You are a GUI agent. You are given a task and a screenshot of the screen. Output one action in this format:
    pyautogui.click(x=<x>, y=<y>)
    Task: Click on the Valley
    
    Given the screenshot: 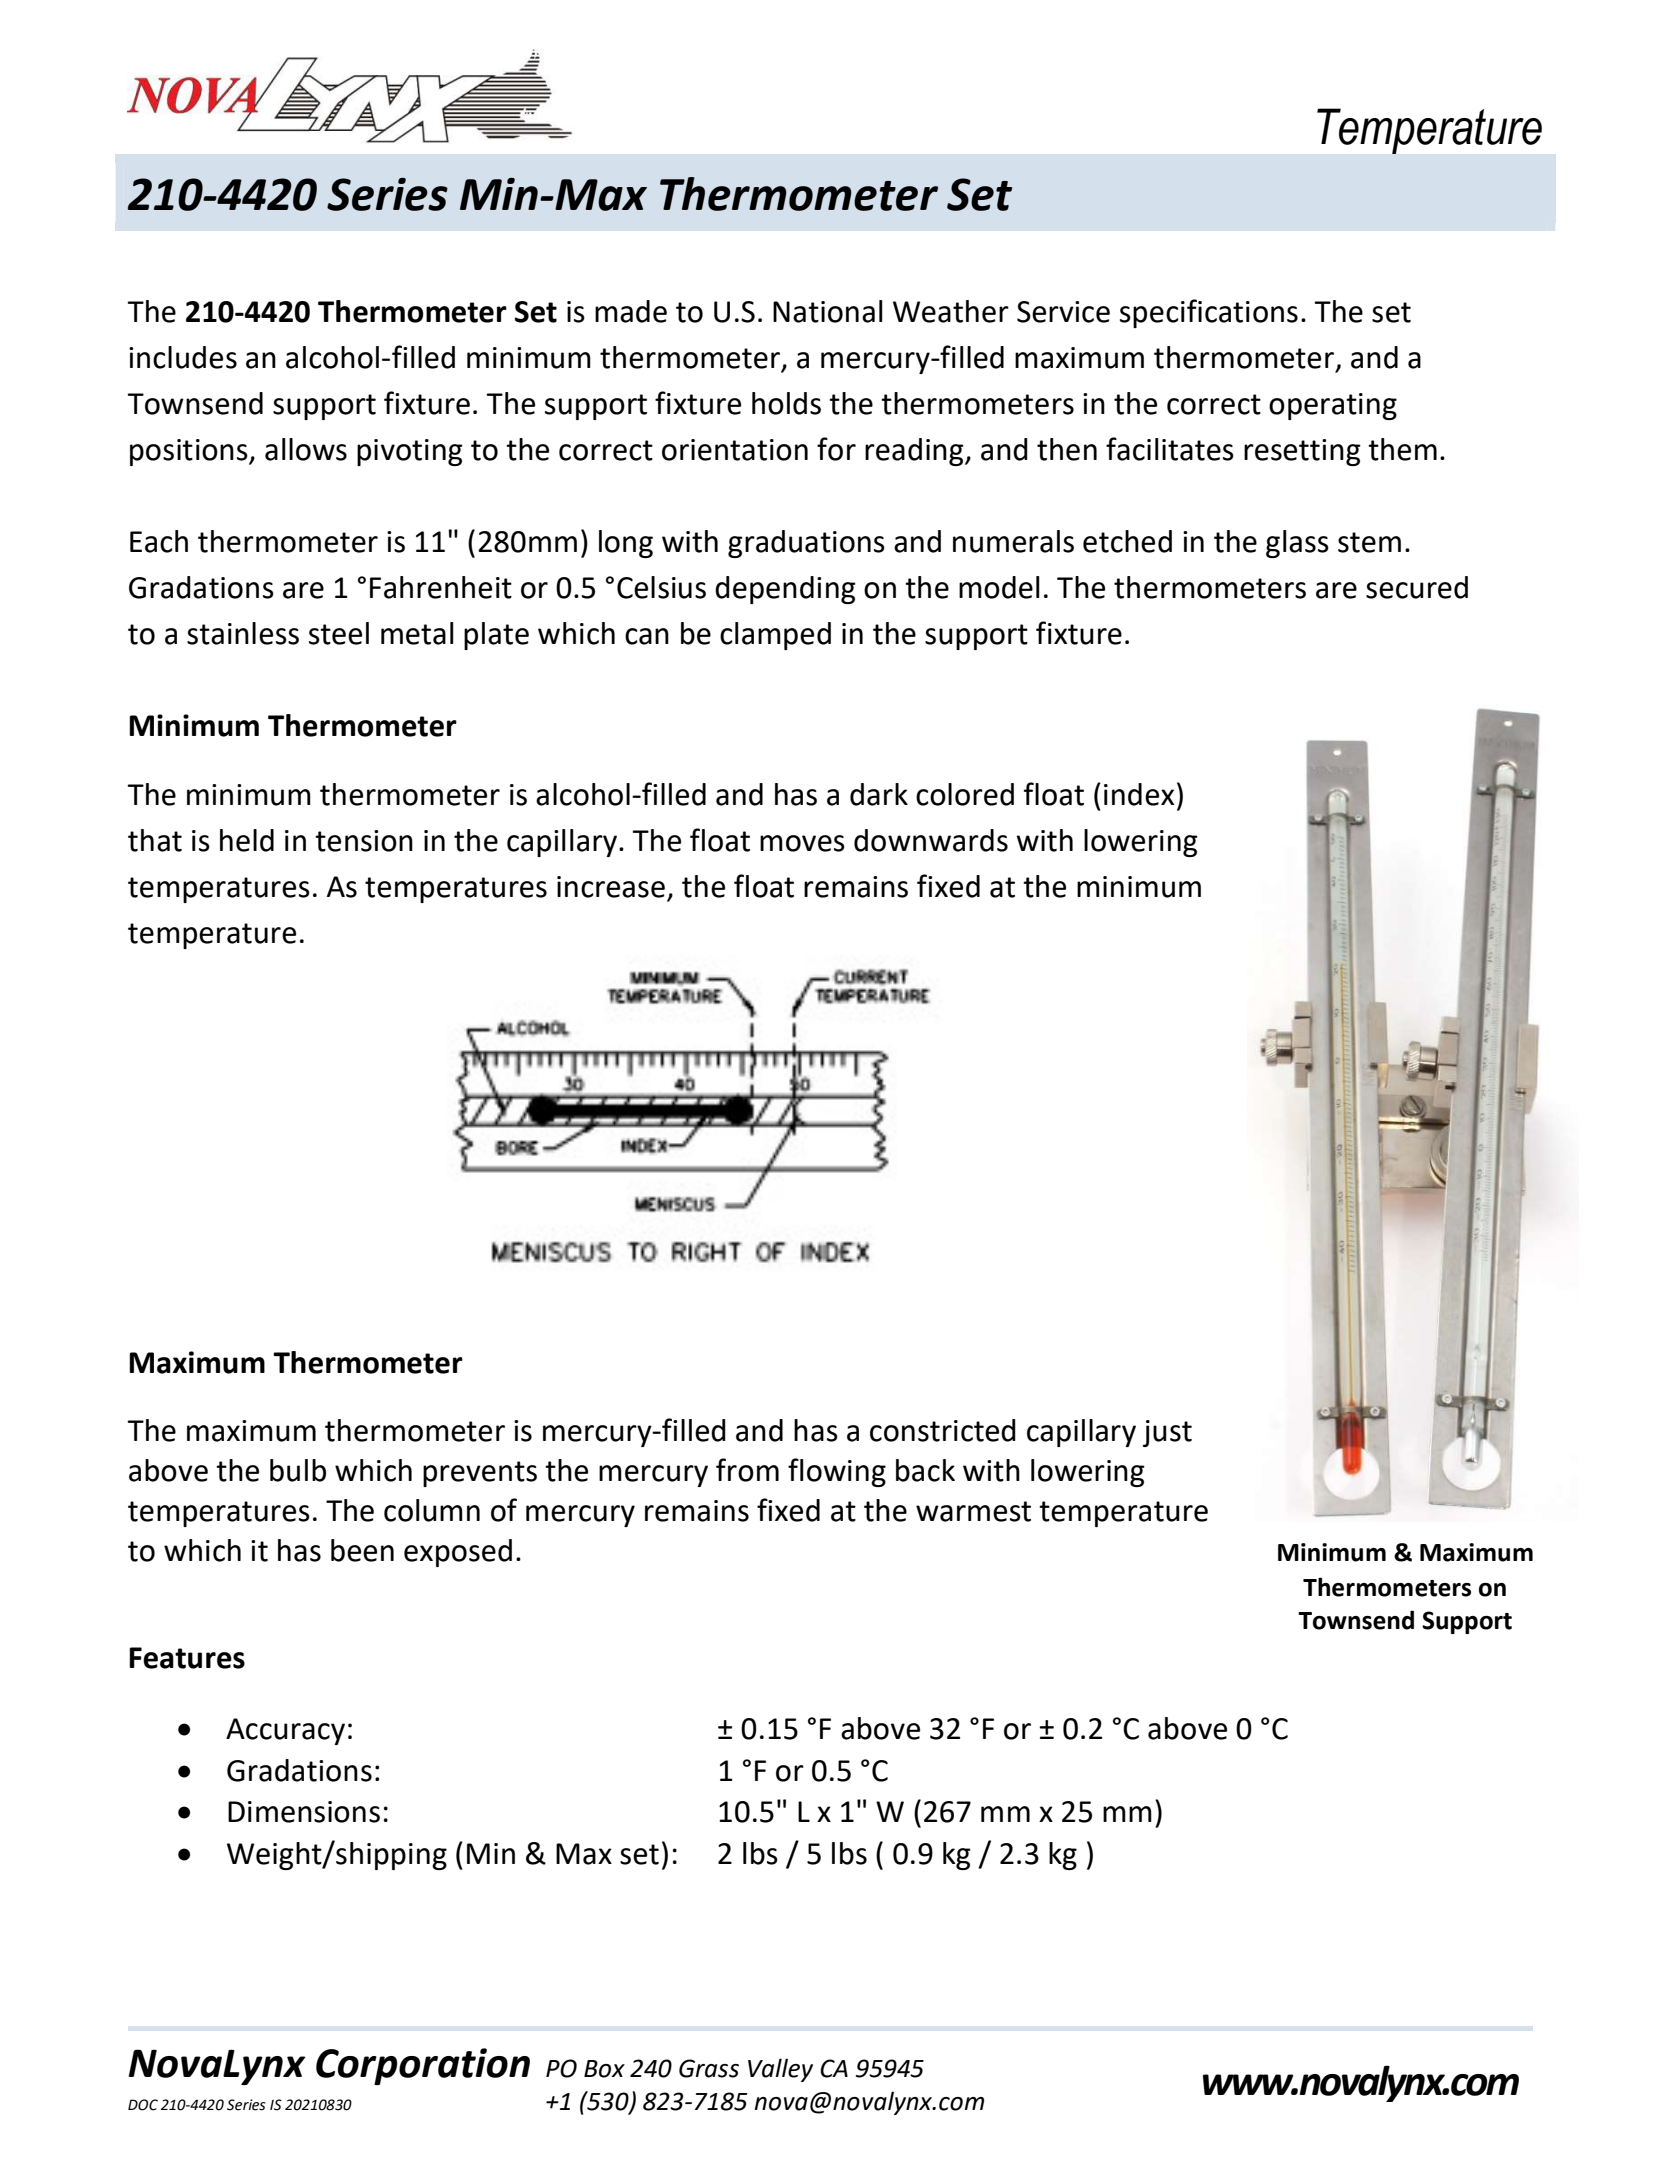 What is the action you would take?
    pyautogui.click(x=780, y=2070)
